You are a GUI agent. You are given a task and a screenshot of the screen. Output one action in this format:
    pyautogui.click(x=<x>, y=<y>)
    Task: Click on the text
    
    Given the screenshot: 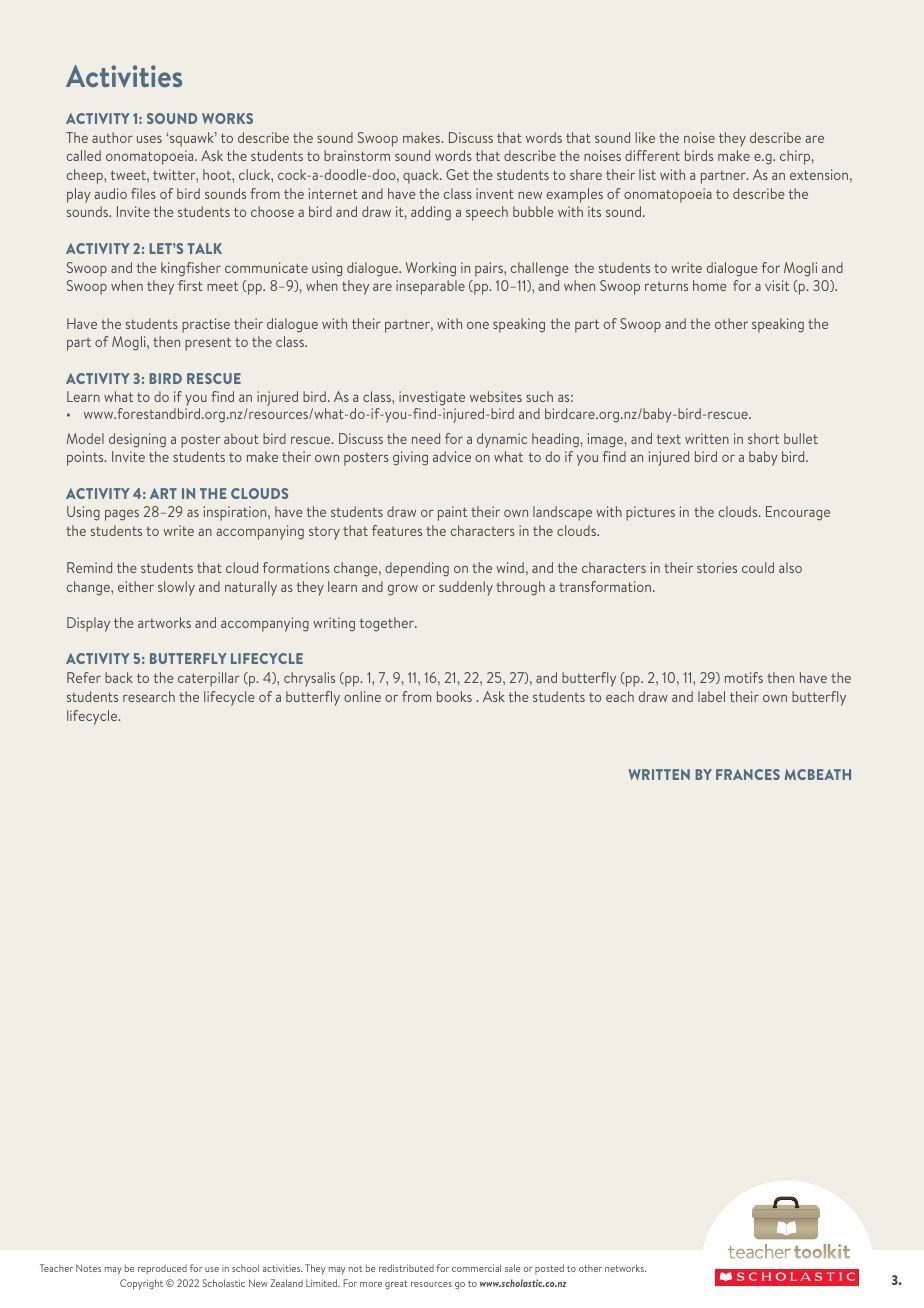 What is the action you would take?
    pyautogui.click(x=669, y=439)
